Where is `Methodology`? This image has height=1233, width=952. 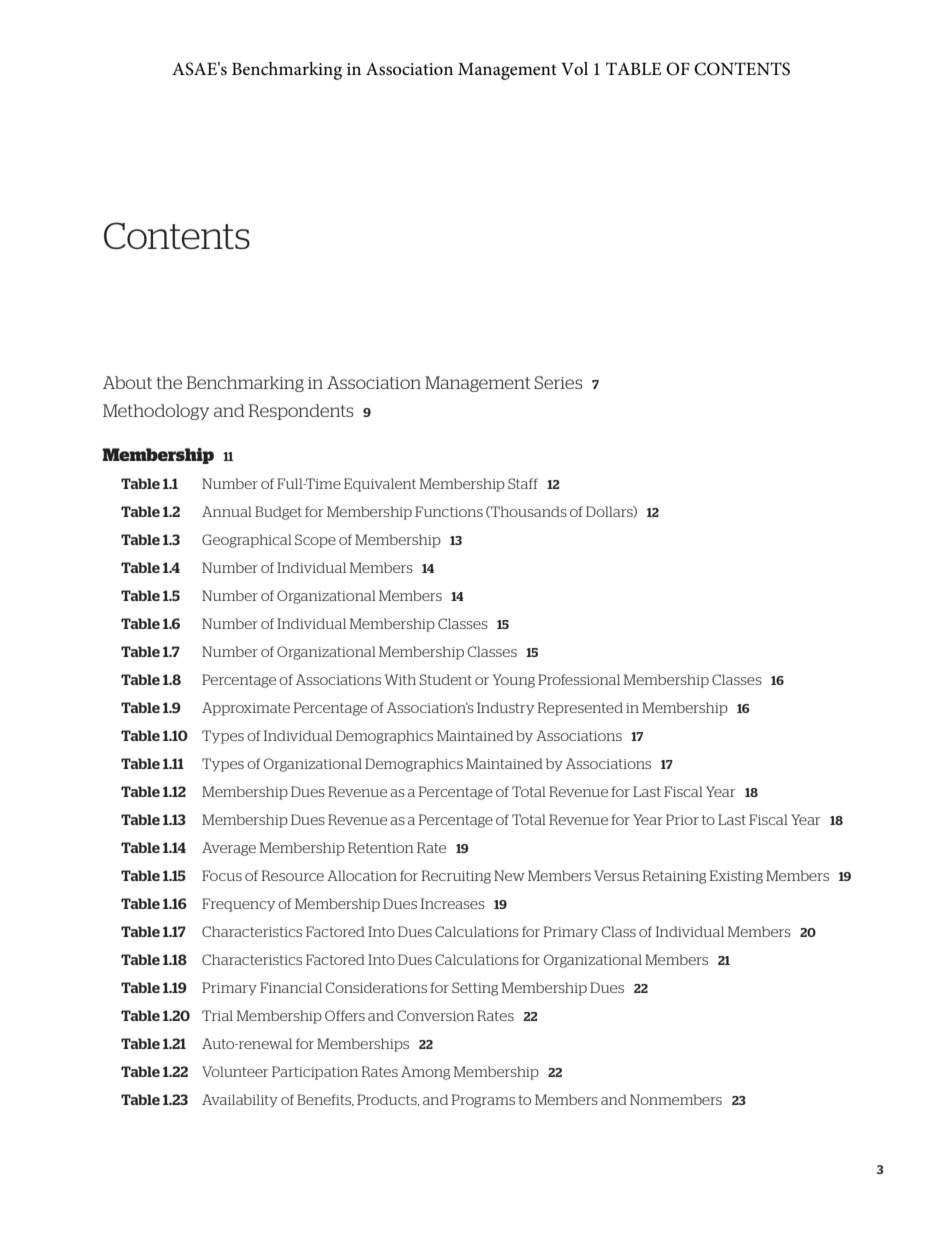
Methodology is located at coordinates (156, 412).
